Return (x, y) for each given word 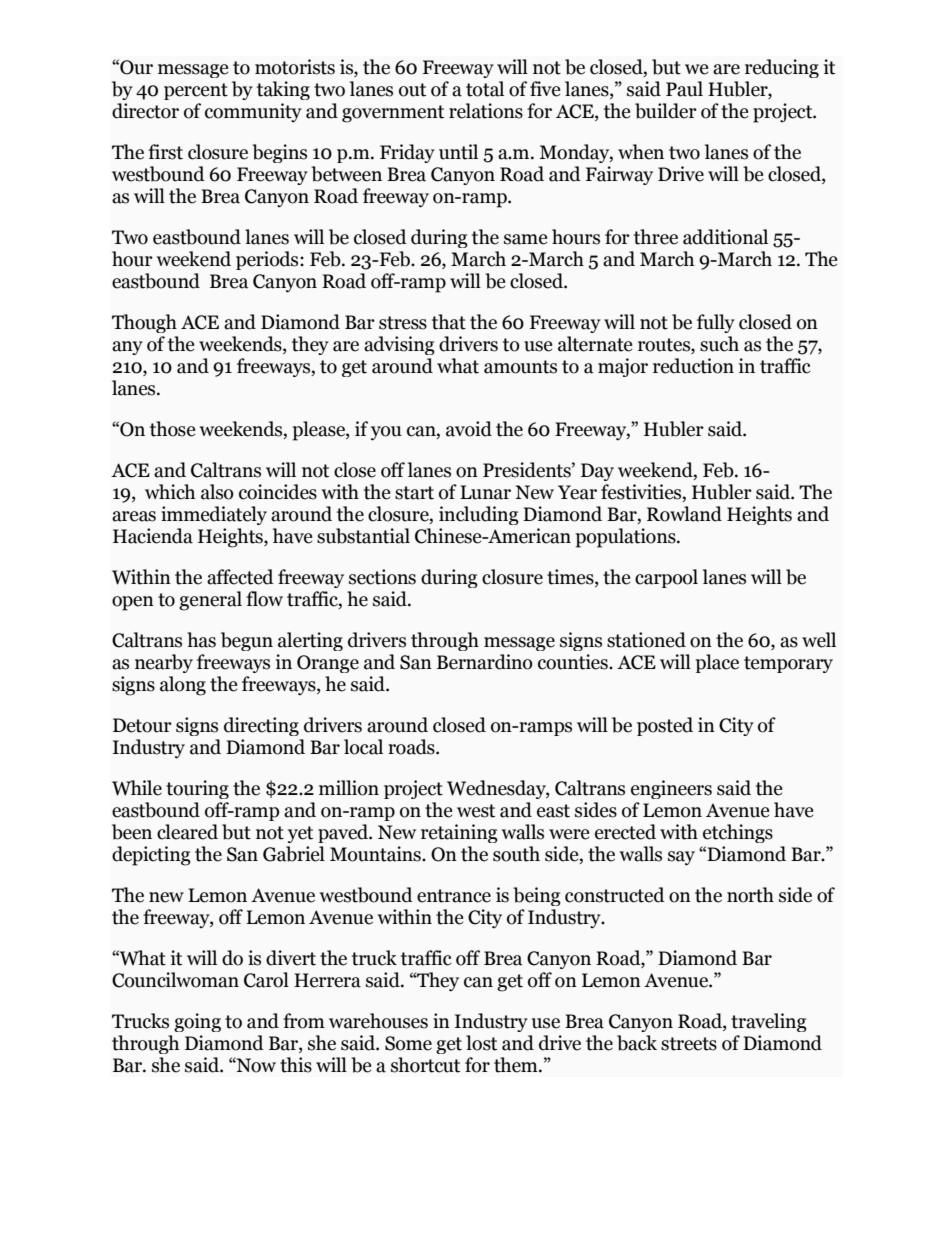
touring (197, 789)
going (197, 1022)
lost (481, 1043)
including (479, 515)
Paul (684, 89)
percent (196, 91)
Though (144, 323)
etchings (738, 833)
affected (240, 577)
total (485, 89)
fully (716, 323)
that (449, 322)
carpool (666, 578)
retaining (459, 833)
